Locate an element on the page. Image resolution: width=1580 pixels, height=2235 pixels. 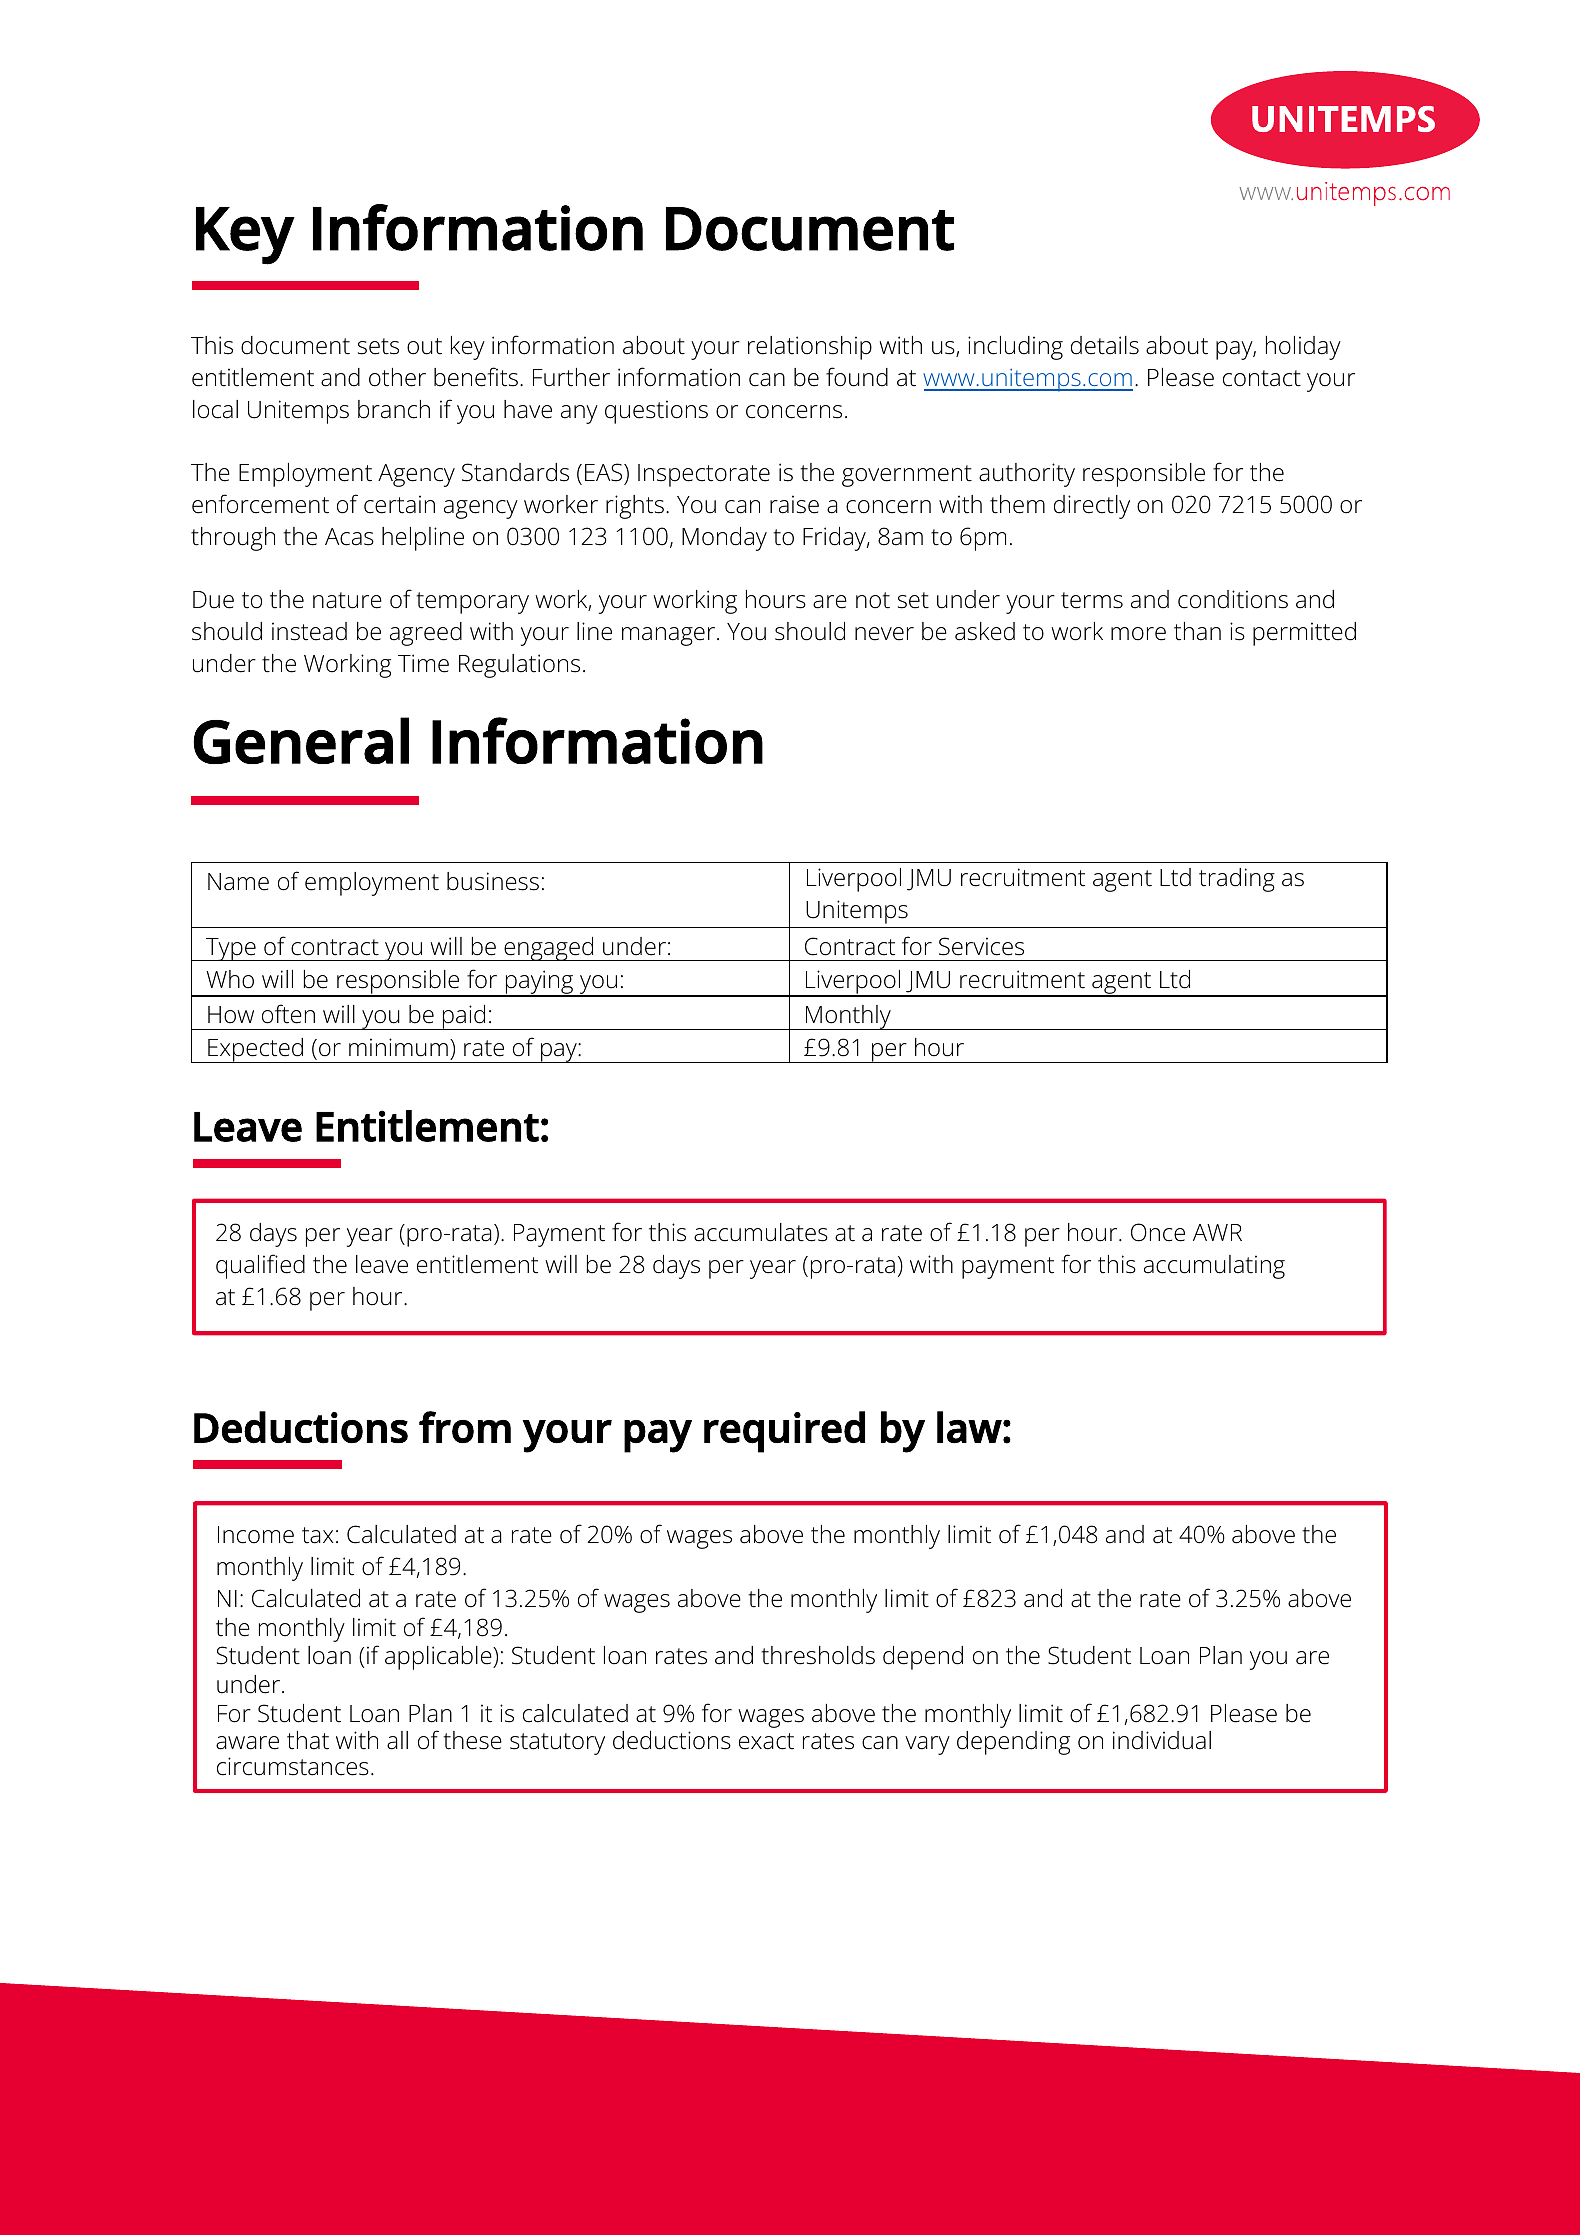
law is located at coordinates (969, 1427).
